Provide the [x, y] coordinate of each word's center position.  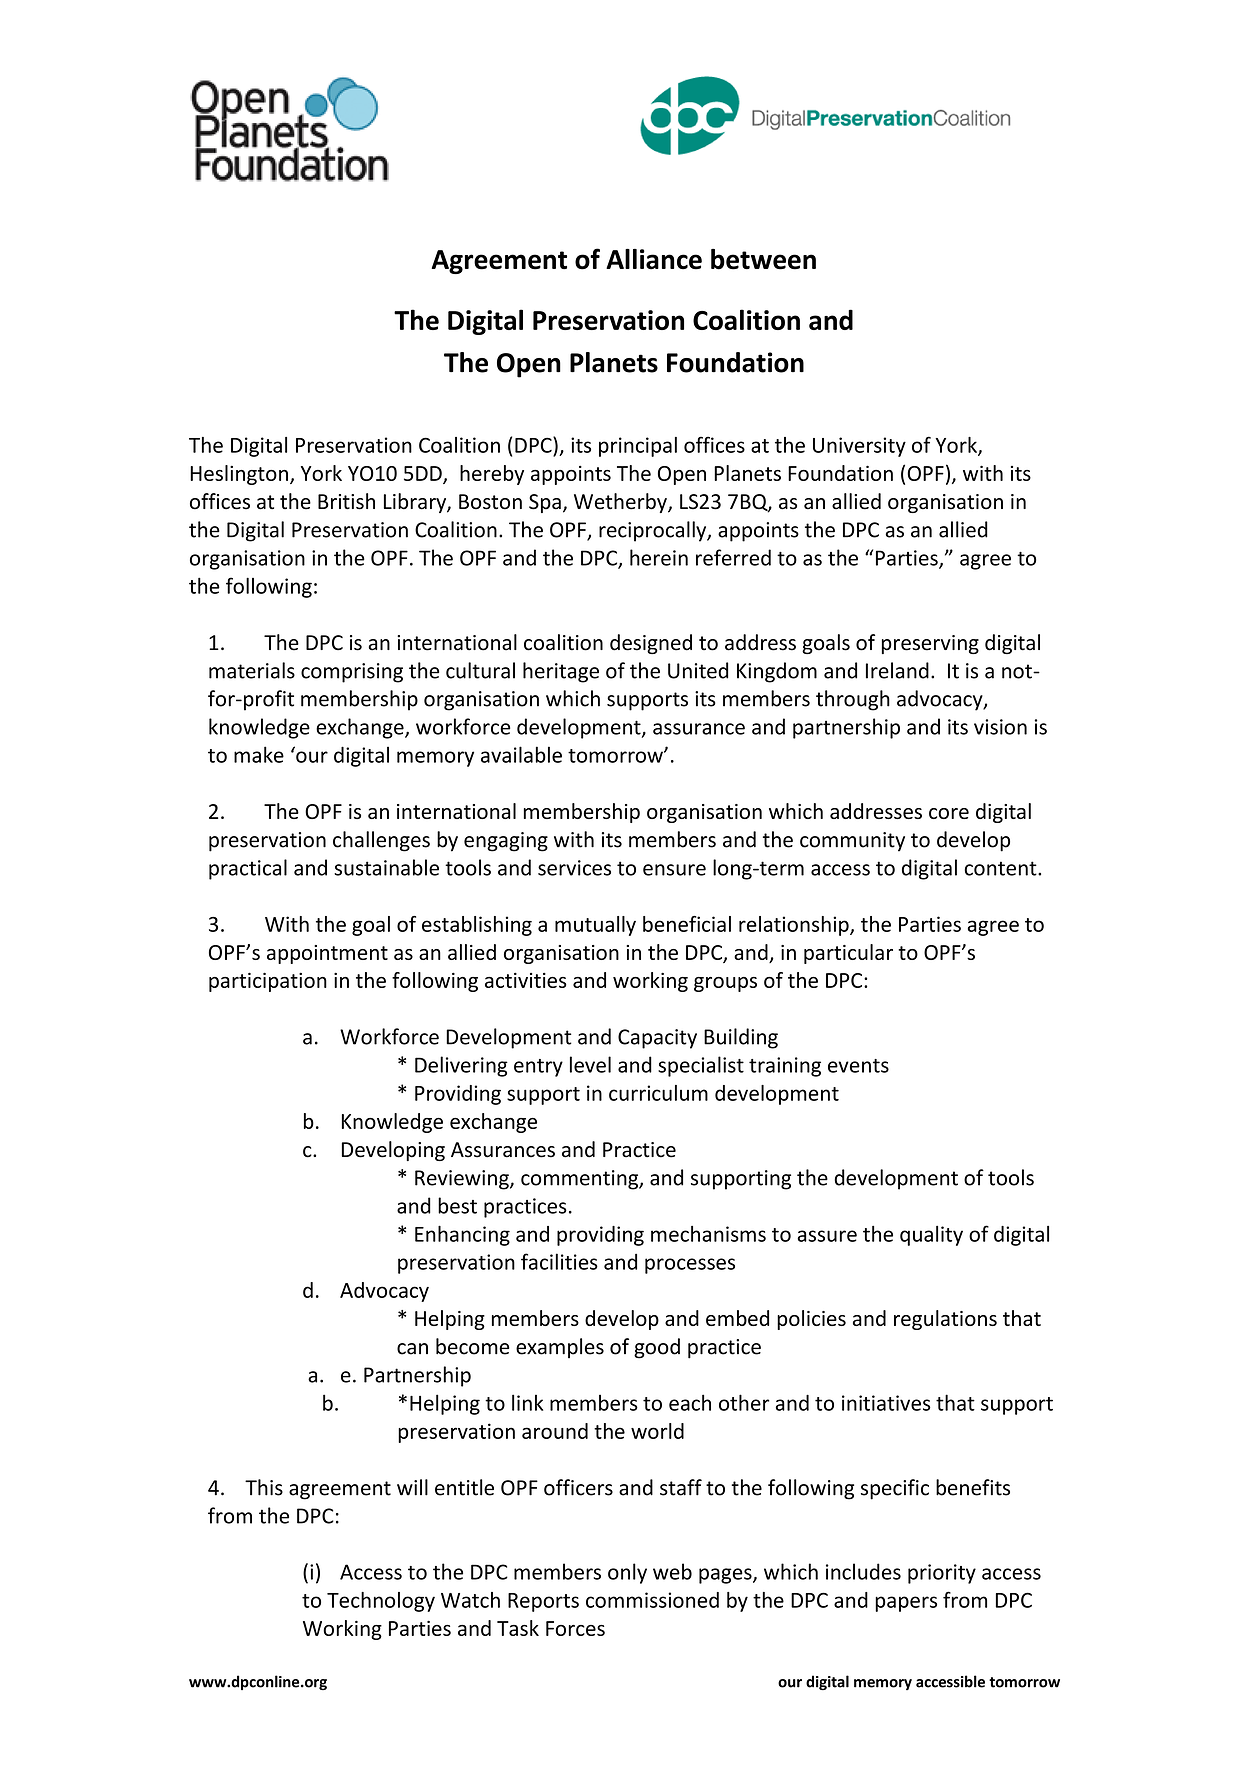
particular [848, 954]
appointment [327, 954]
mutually [595, 926]
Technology [381, 1602]
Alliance [654, 259]
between [763, 259]
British [346, 501]
